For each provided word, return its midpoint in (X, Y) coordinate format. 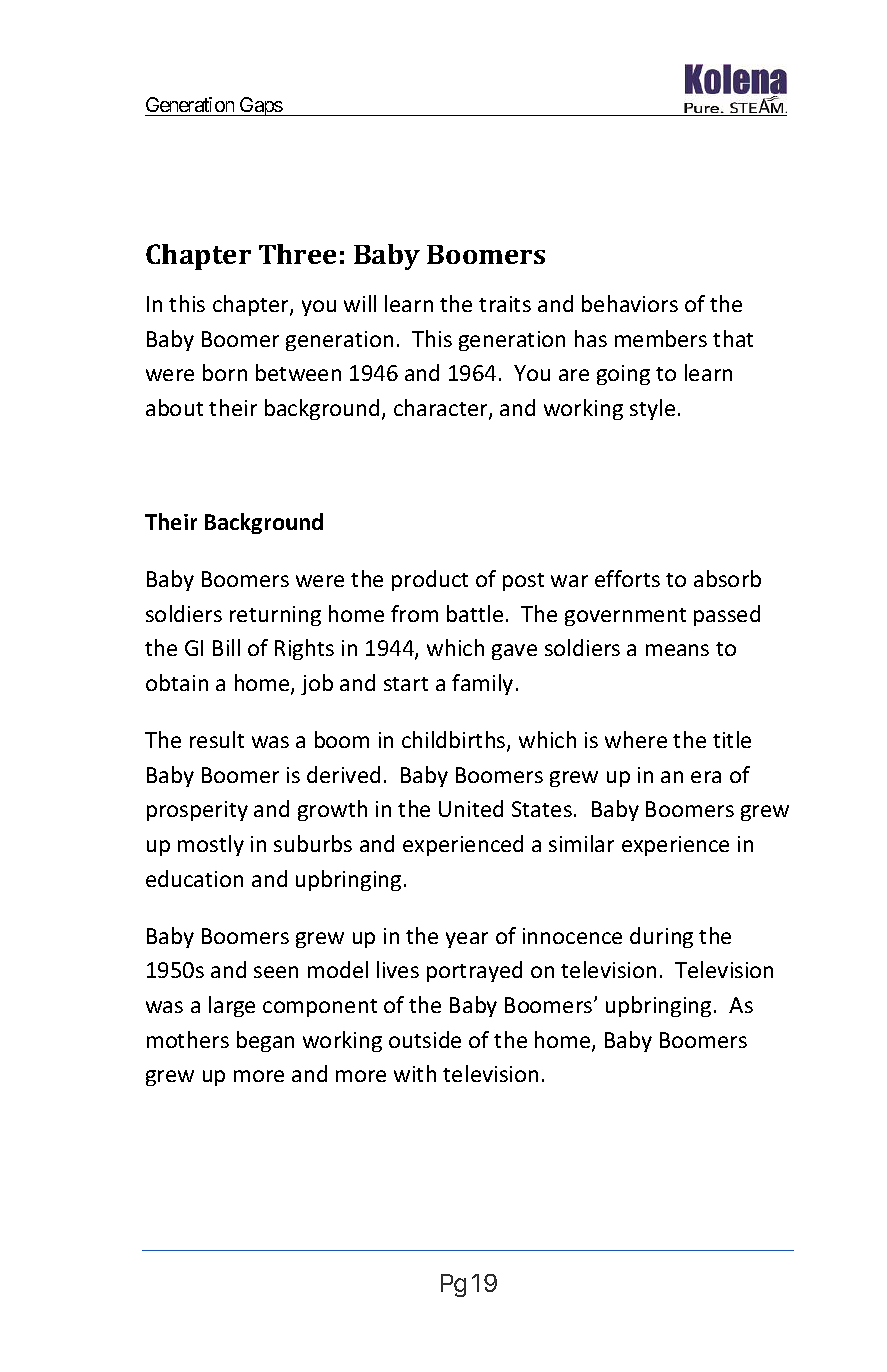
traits (505, 304)
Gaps (260, 106)
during (661, 937)
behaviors (630, 303)
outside (425, 1039)
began (265, 1041)
